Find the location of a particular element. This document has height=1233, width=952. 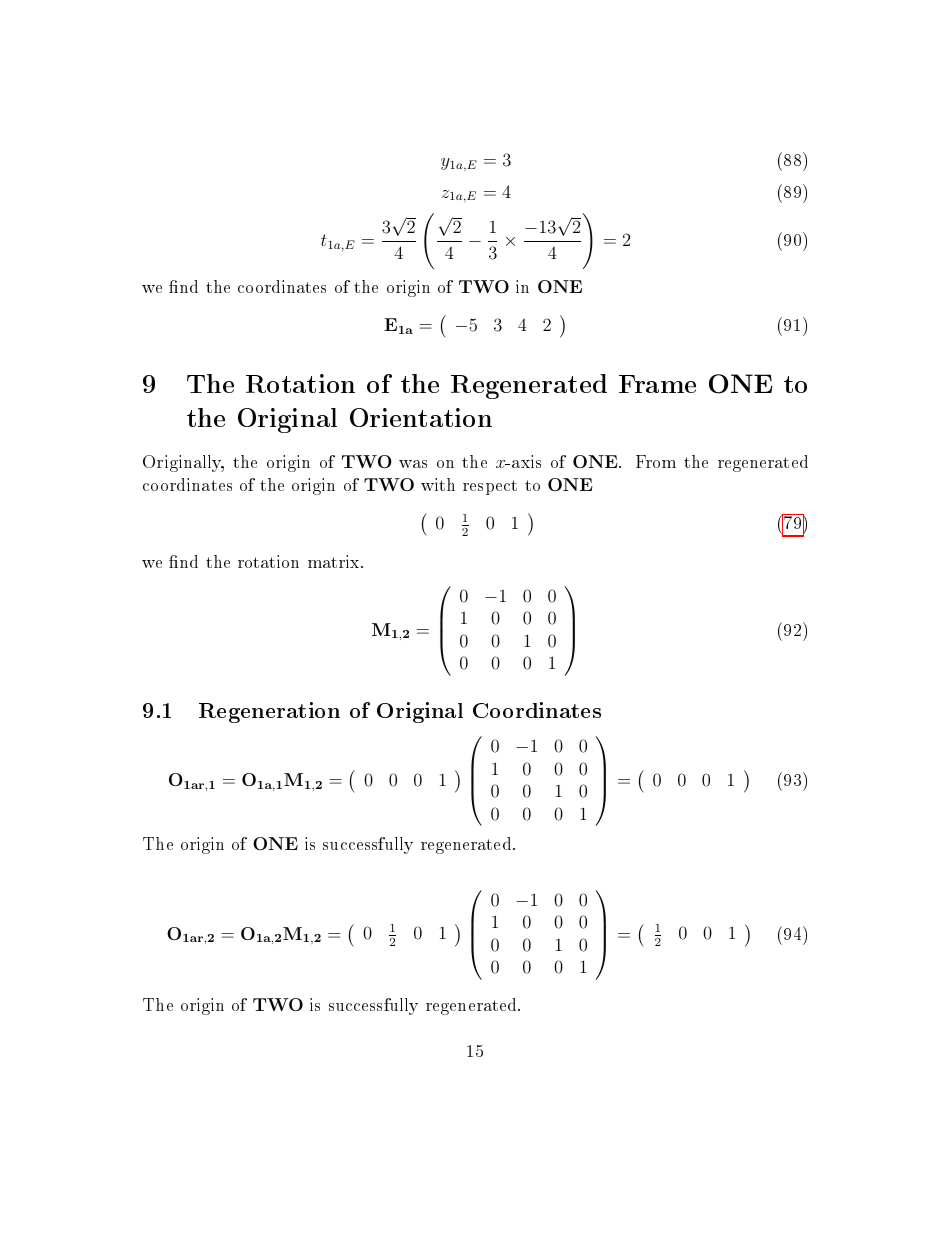

Orientation is located at coordinates (421, 417).
